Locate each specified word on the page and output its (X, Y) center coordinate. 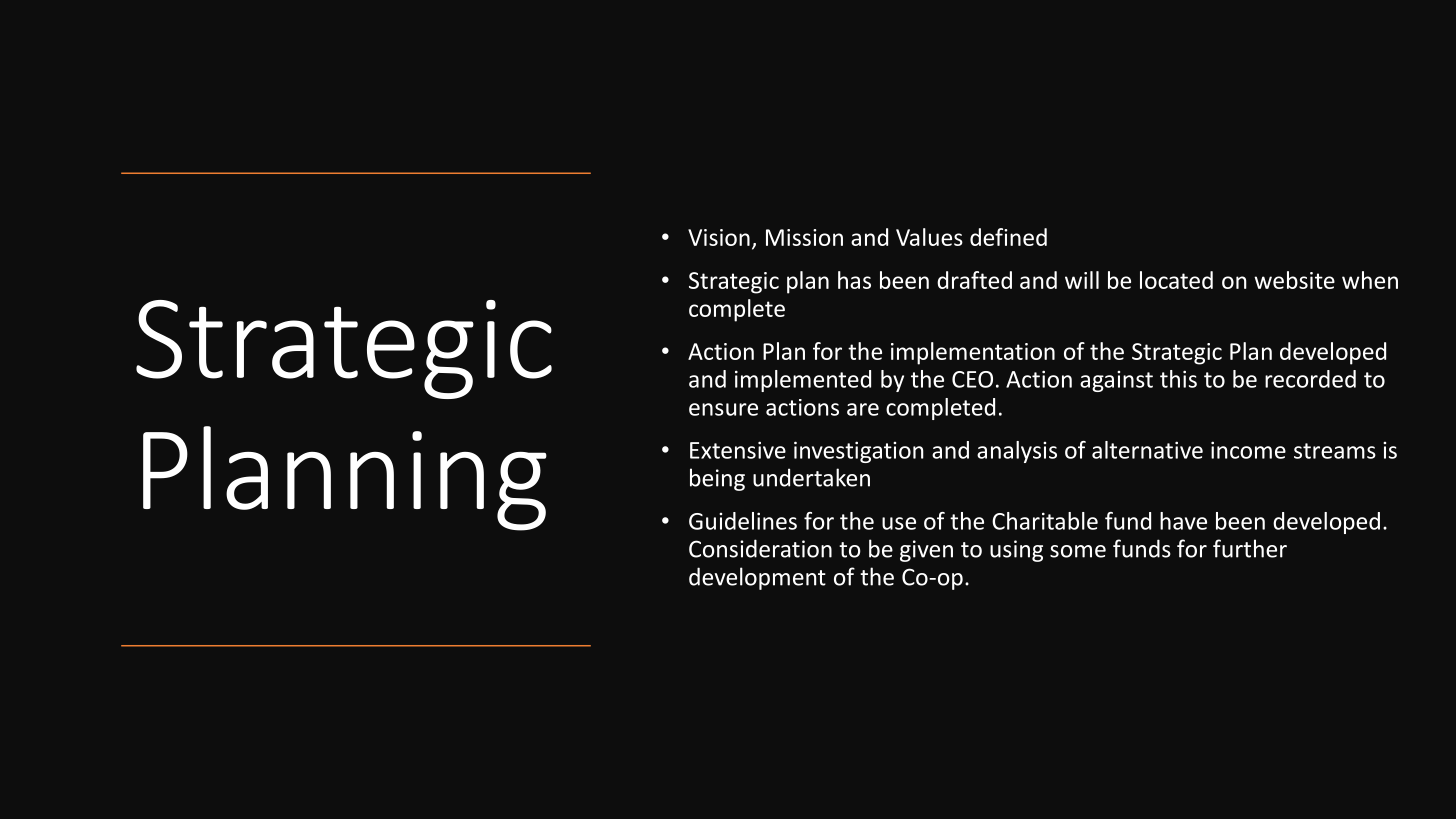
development (757, 578)
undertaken (811, 477)
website (1294, 280)
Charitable (1045, 521)
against (1116, 381)
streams (1335, 451)
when (1370, 280)
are (863, 409)
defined (1008, 237)
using (1016, 551)
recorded (1310, 379)
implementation (973, 353)
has (854, 280)
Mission (804, 237)
